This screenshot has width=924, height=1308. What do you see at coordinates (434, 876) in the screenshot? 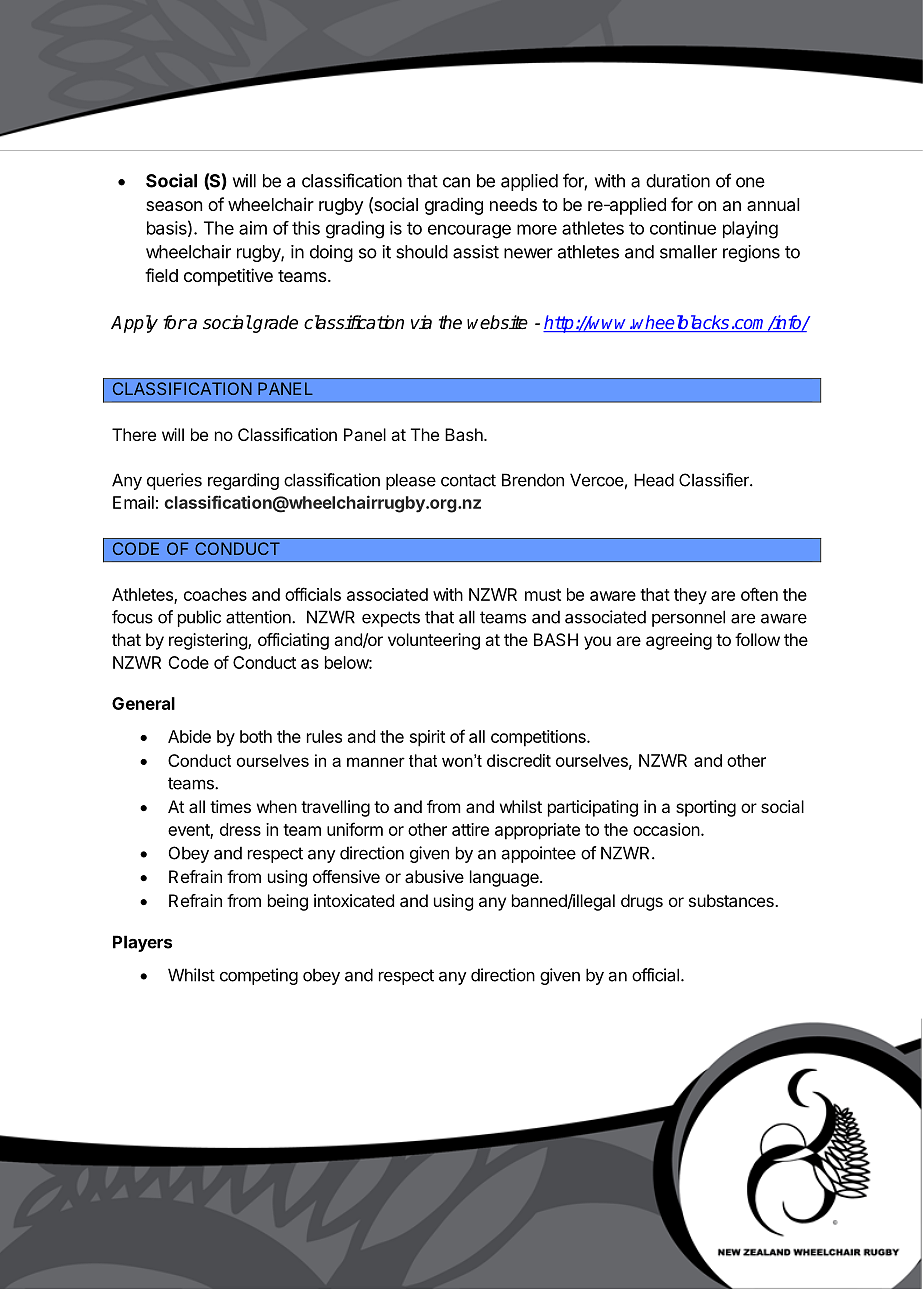
I see `abusive` at bounding box center [434, 876].
